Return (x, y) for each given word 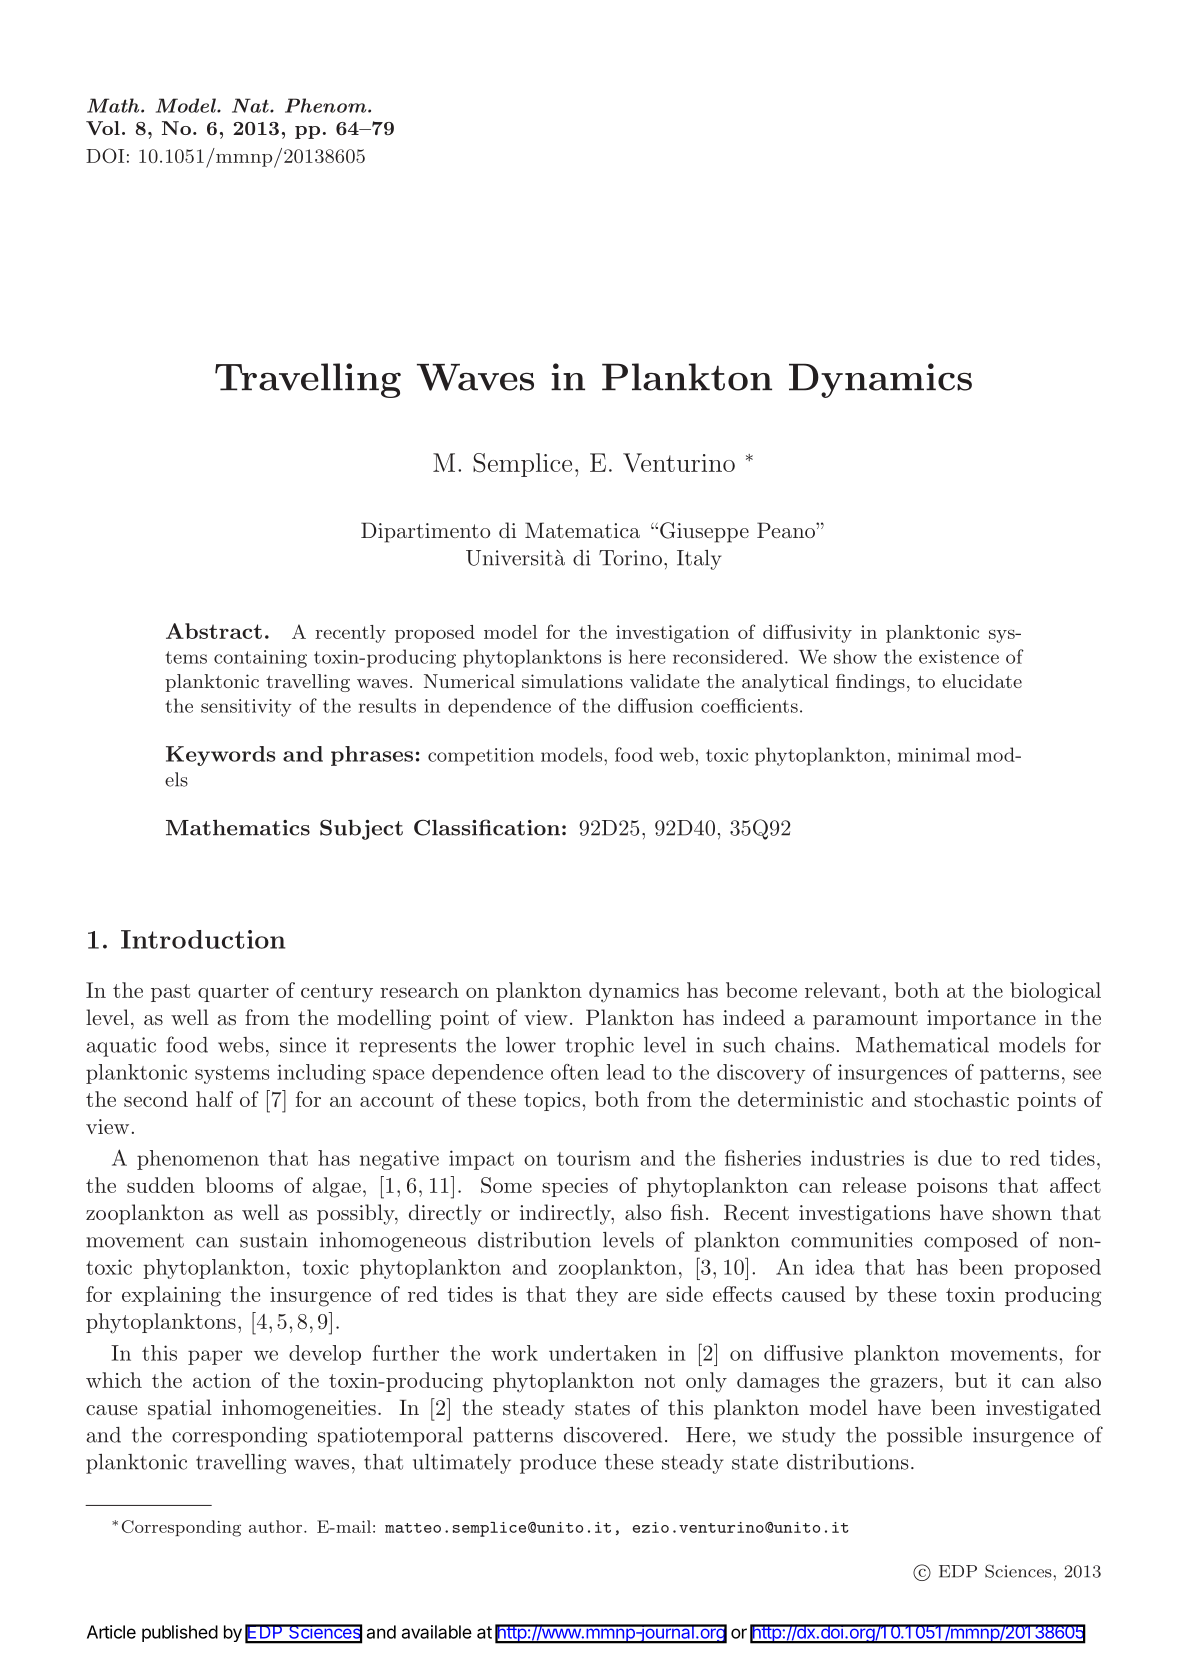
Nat (251, 105)
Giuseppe (704, 532)
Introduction (203, 939)
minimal (934, 754)
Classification (487, 827)
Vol (103, 128)
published (180, 1633)
